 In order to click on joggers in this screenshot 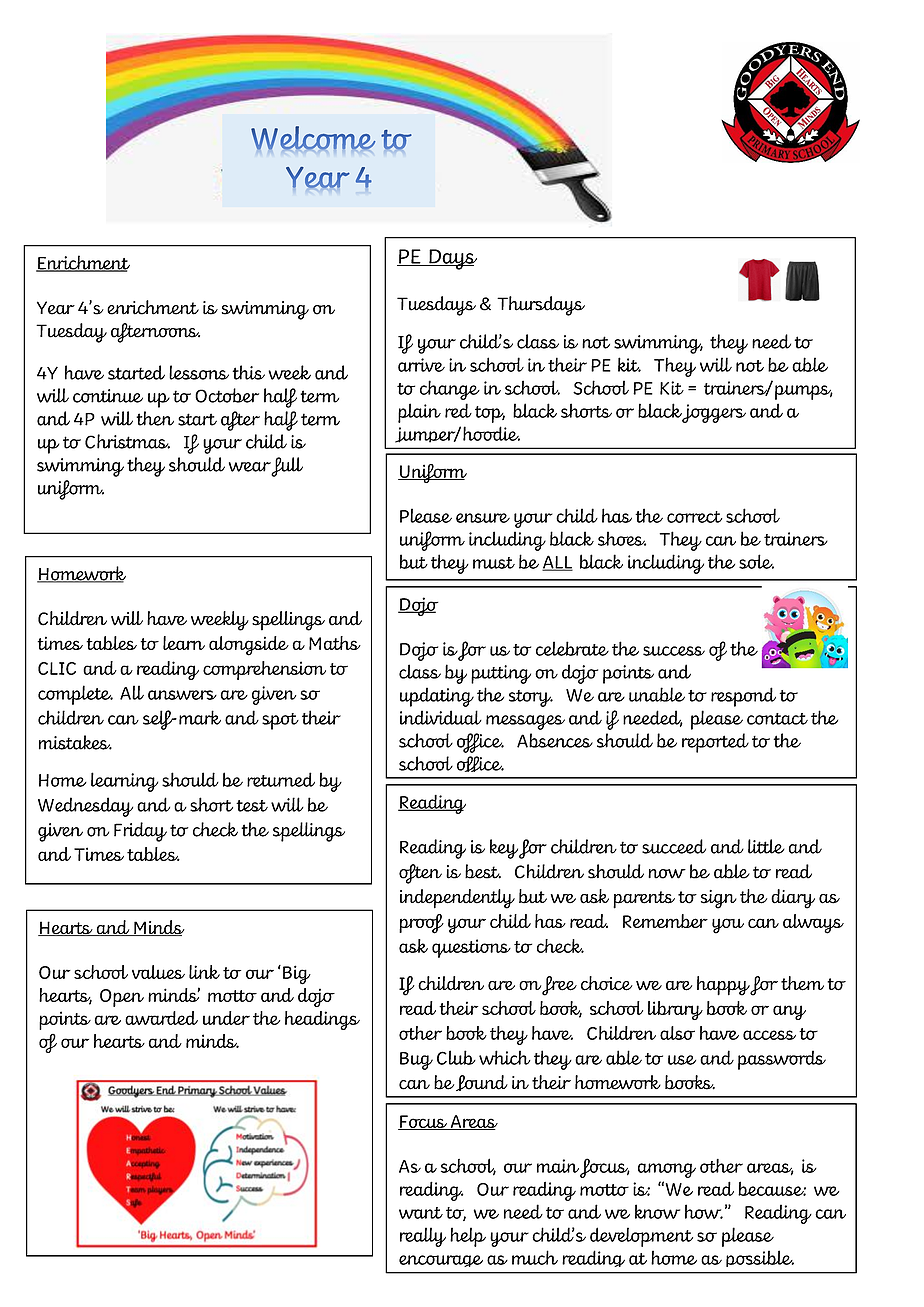, I will do `click(714, 413)`.
